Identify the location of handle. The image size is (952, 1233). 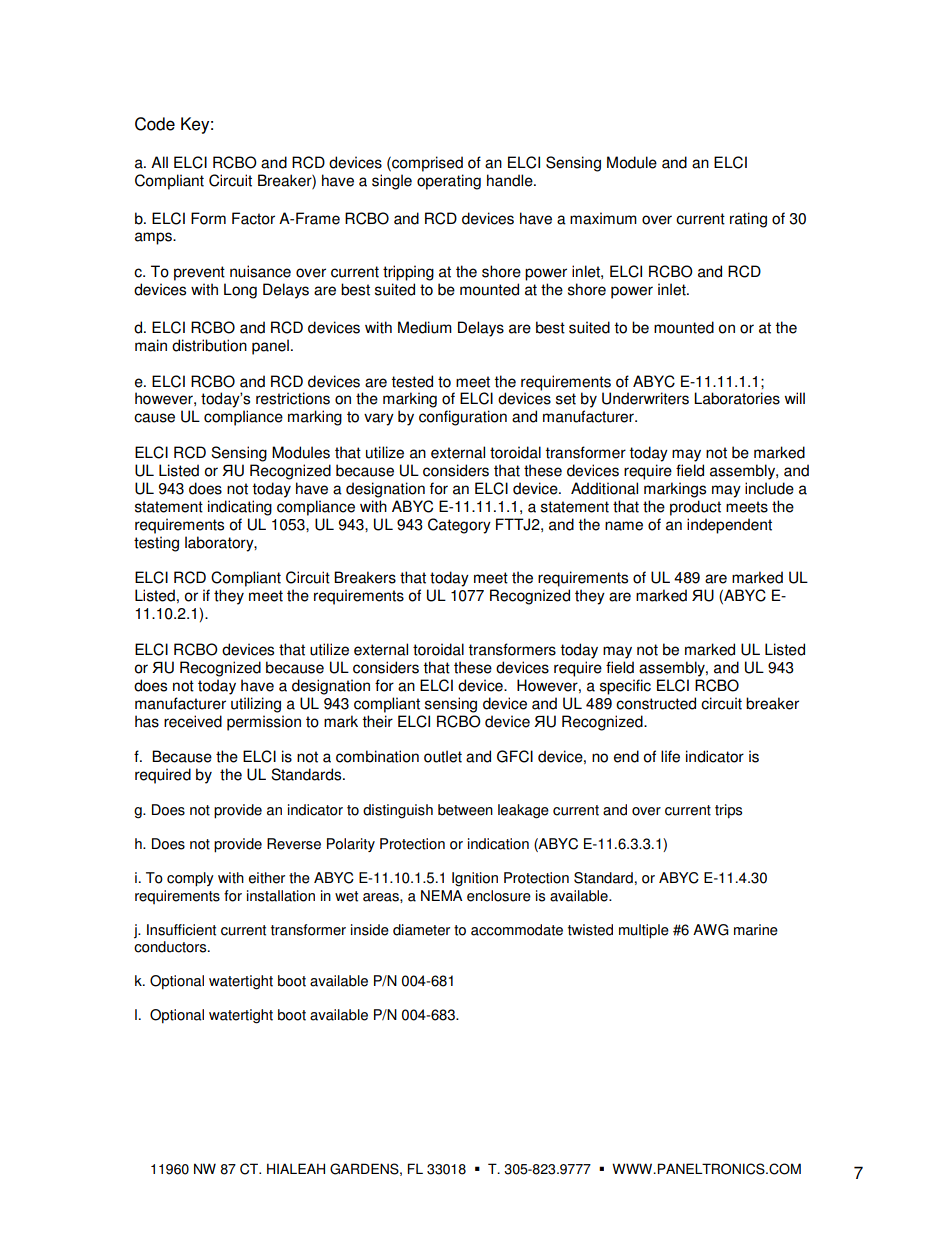
(511, 180).
